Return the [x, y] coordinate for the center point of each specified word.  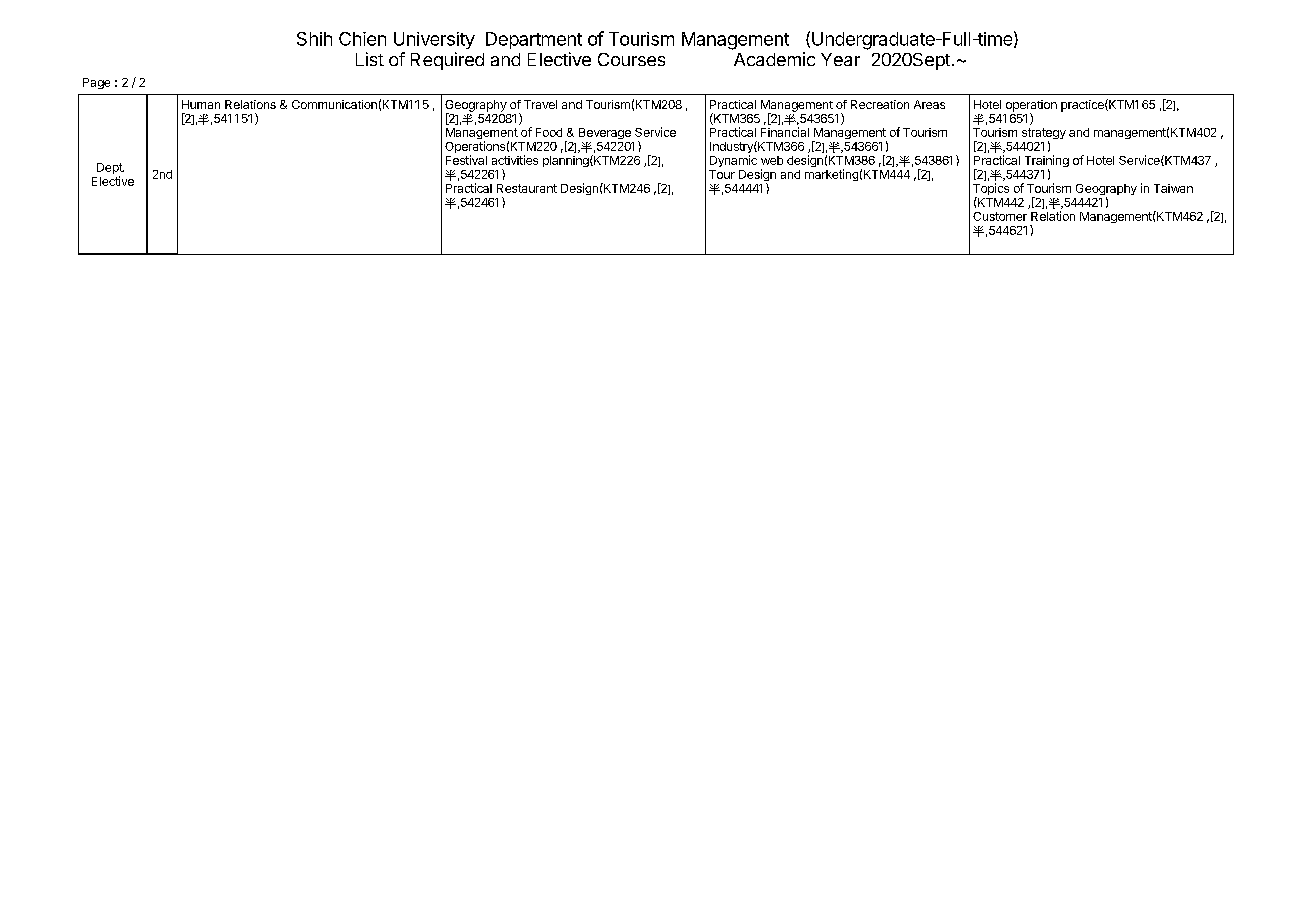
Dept [110, 170]
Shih [314, 39]
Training [1047, 162]
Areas [929, 104]
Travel [540, 104]
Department [534, 40]
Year [840, 59]
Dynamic [733, 161]
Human [201, 104]
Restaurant [527, 188]
